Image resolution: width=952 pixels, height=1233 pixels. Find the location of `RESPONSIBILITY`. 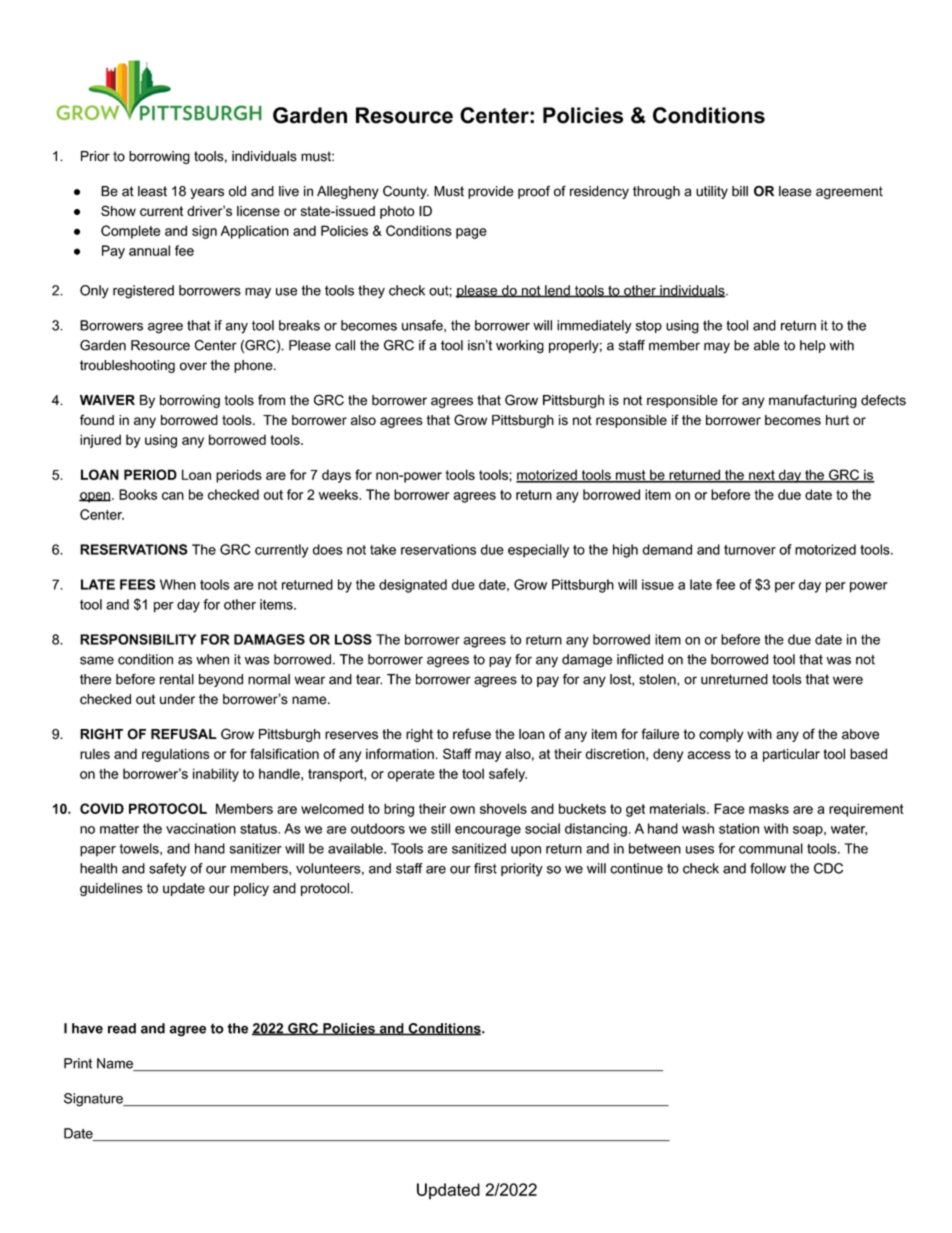

RESPONSIBILITY is located at coordinates (138, 639).
